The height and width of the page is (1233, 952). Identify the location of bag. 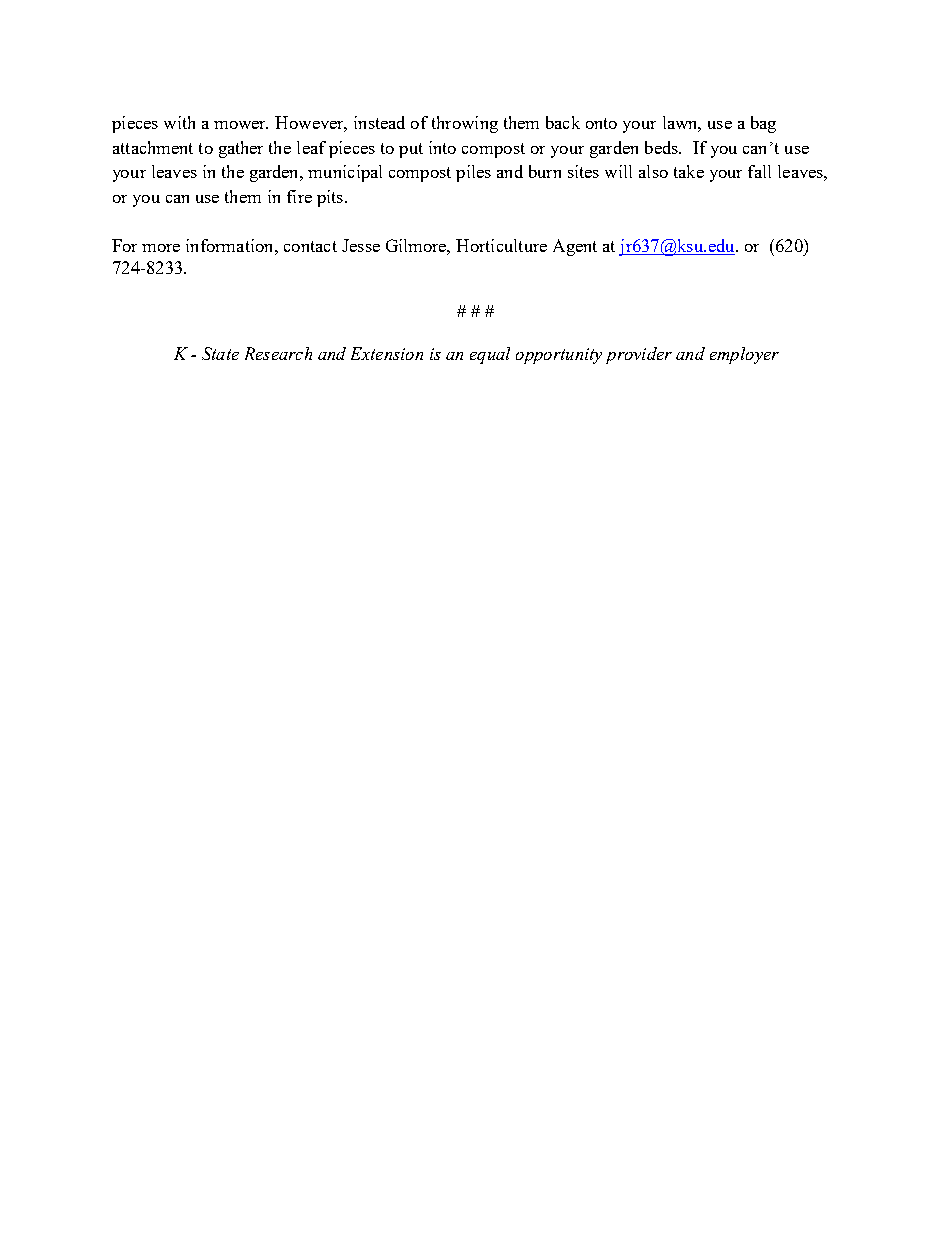
(763, 124).
